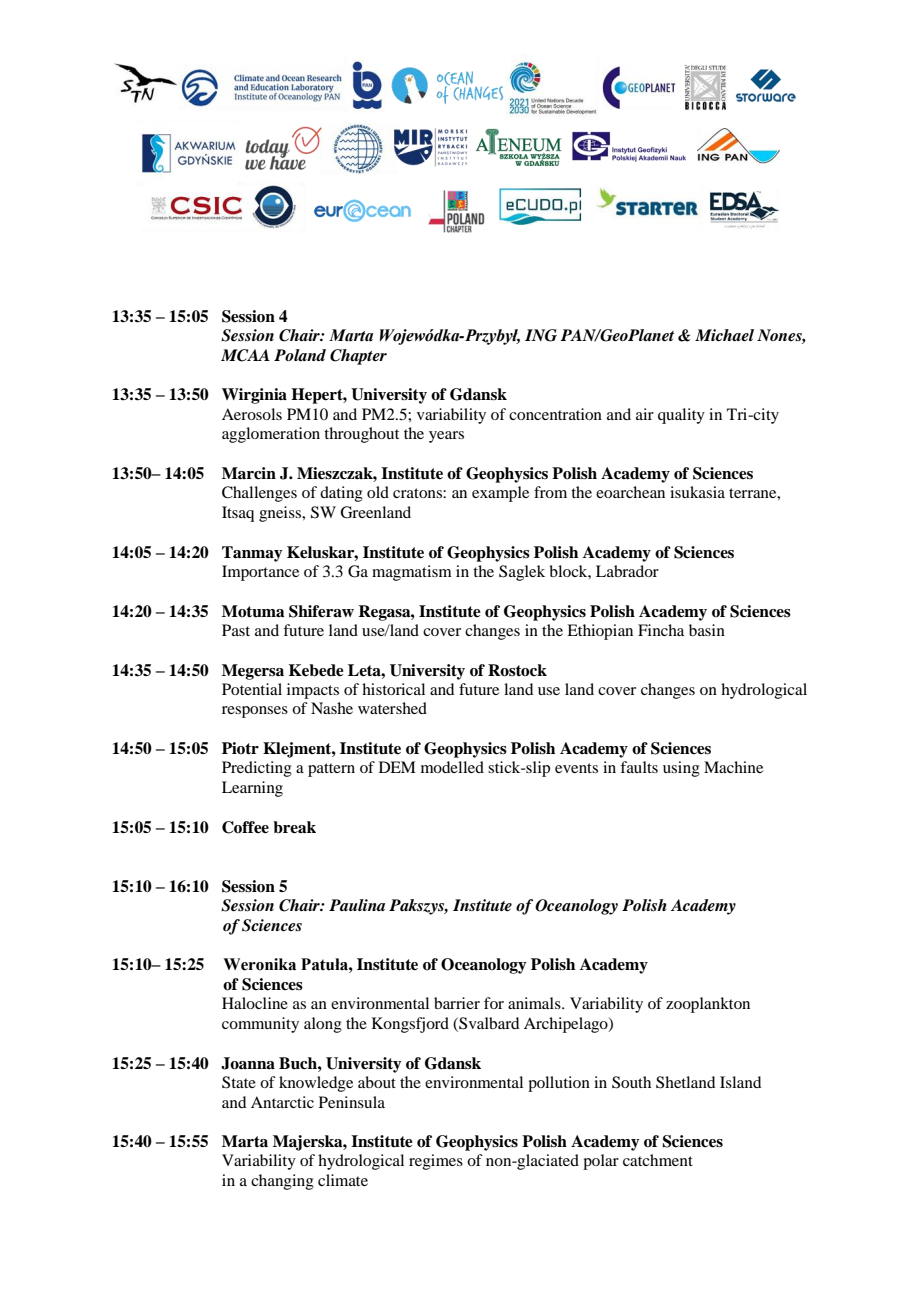  Describe the element at coordinates (436, 1162) in the screenshot. I see `regimes` at that location.
